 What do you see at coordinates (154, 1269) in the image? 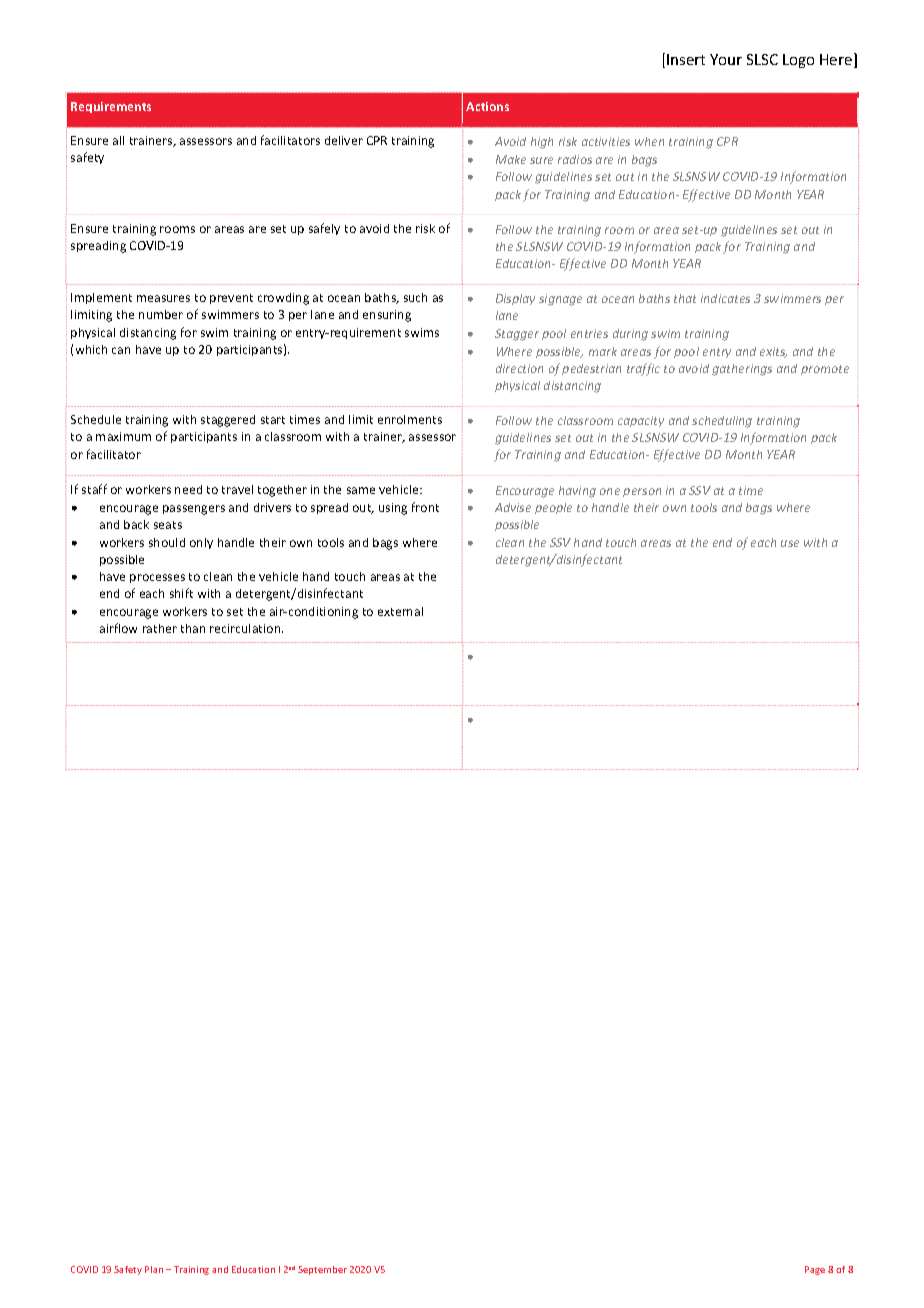
I see `Plan` at bounding box center [154, 1269].
